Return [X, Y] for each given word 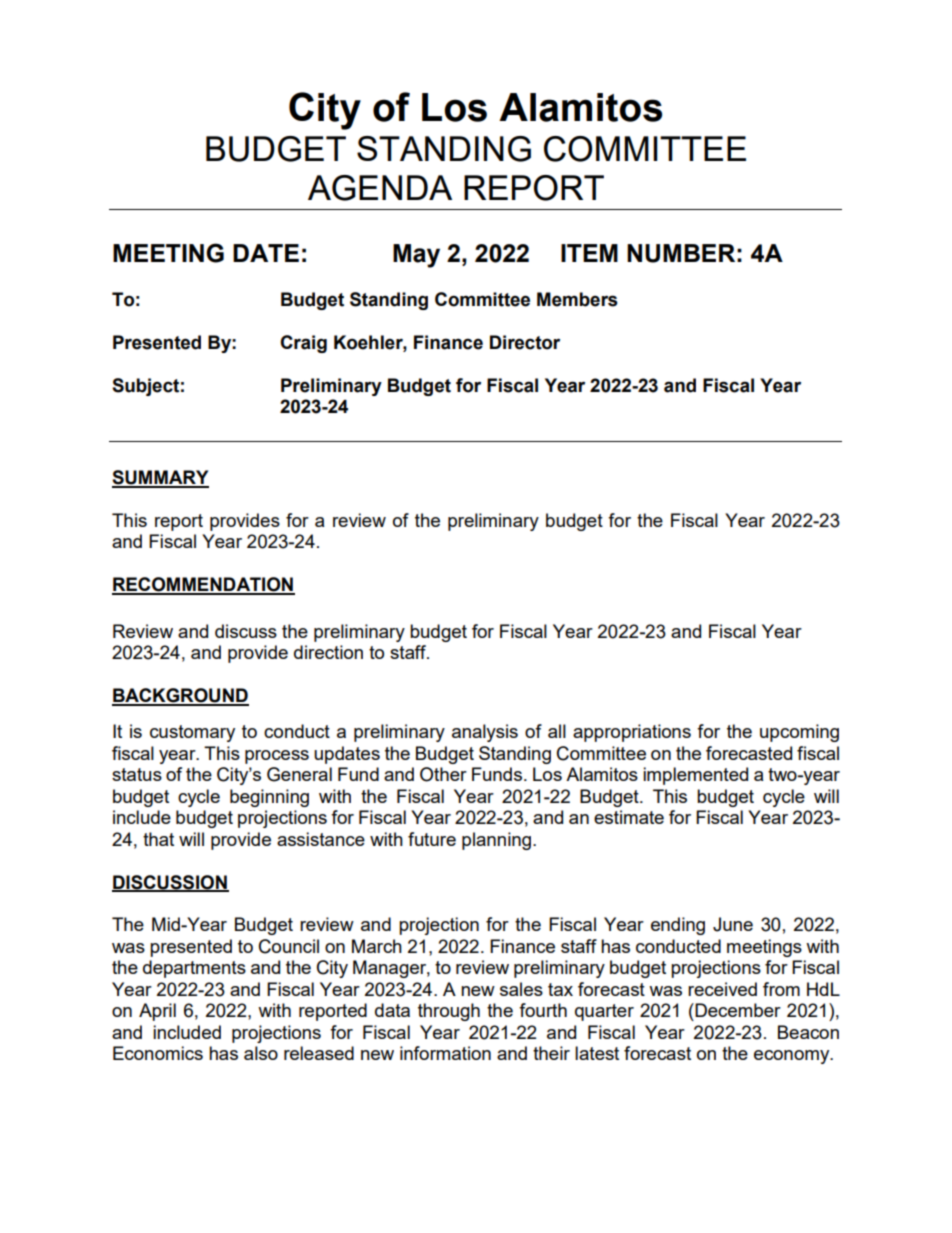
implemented [695, 776]
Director [525, 342]
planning [498, 841]
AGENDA [380, 188]
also [261, 1053]
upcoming [799, 733]
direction [328, 652]
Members [577, 299]
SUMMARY [160, 478]
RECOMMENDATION [203, 585]
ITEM [589, 253]
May [416, 256]
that [158, 839]
